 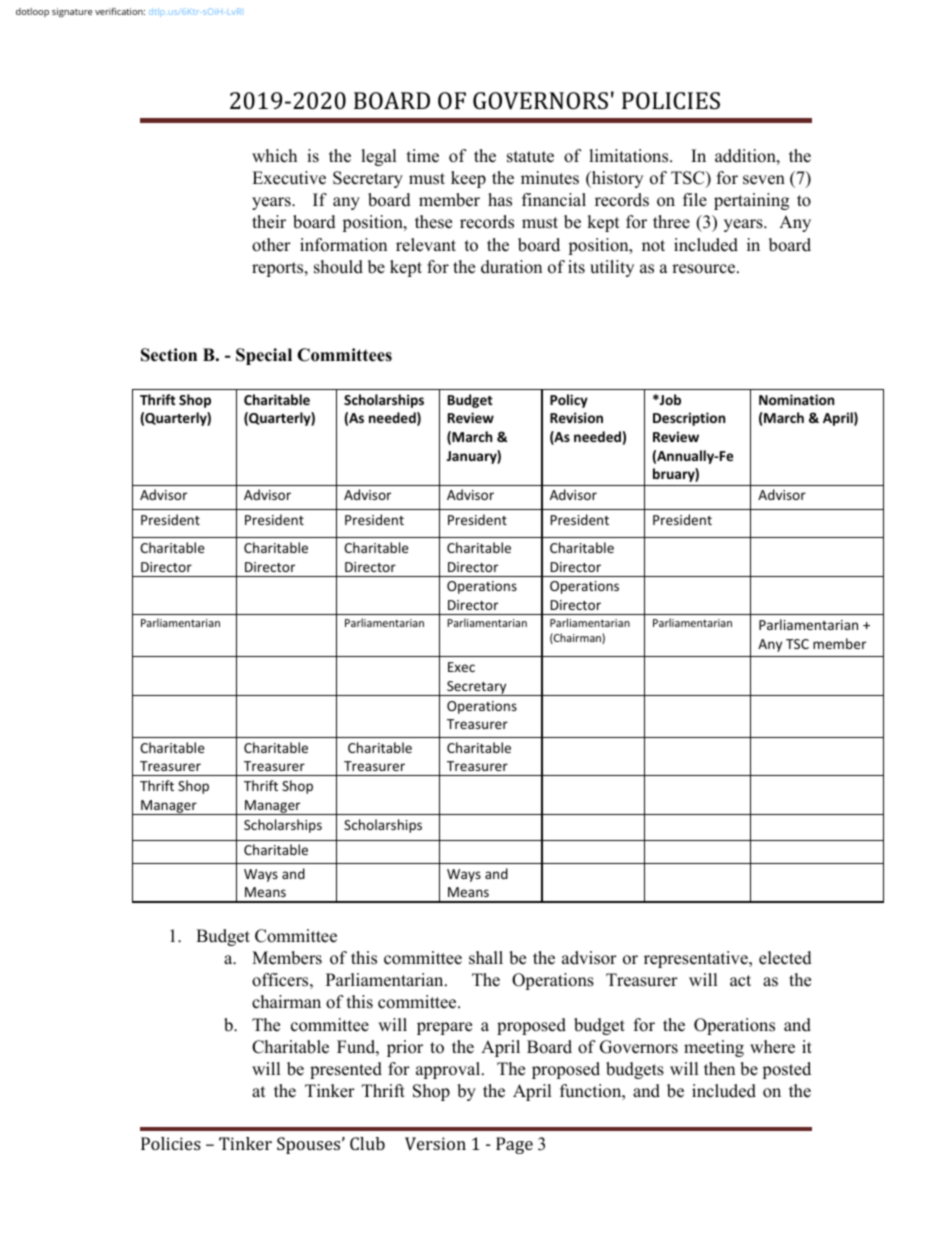 What do you see at coordinates (785, 958) in the screenshot?
I see `elected` at bounding box center [785, 958].
